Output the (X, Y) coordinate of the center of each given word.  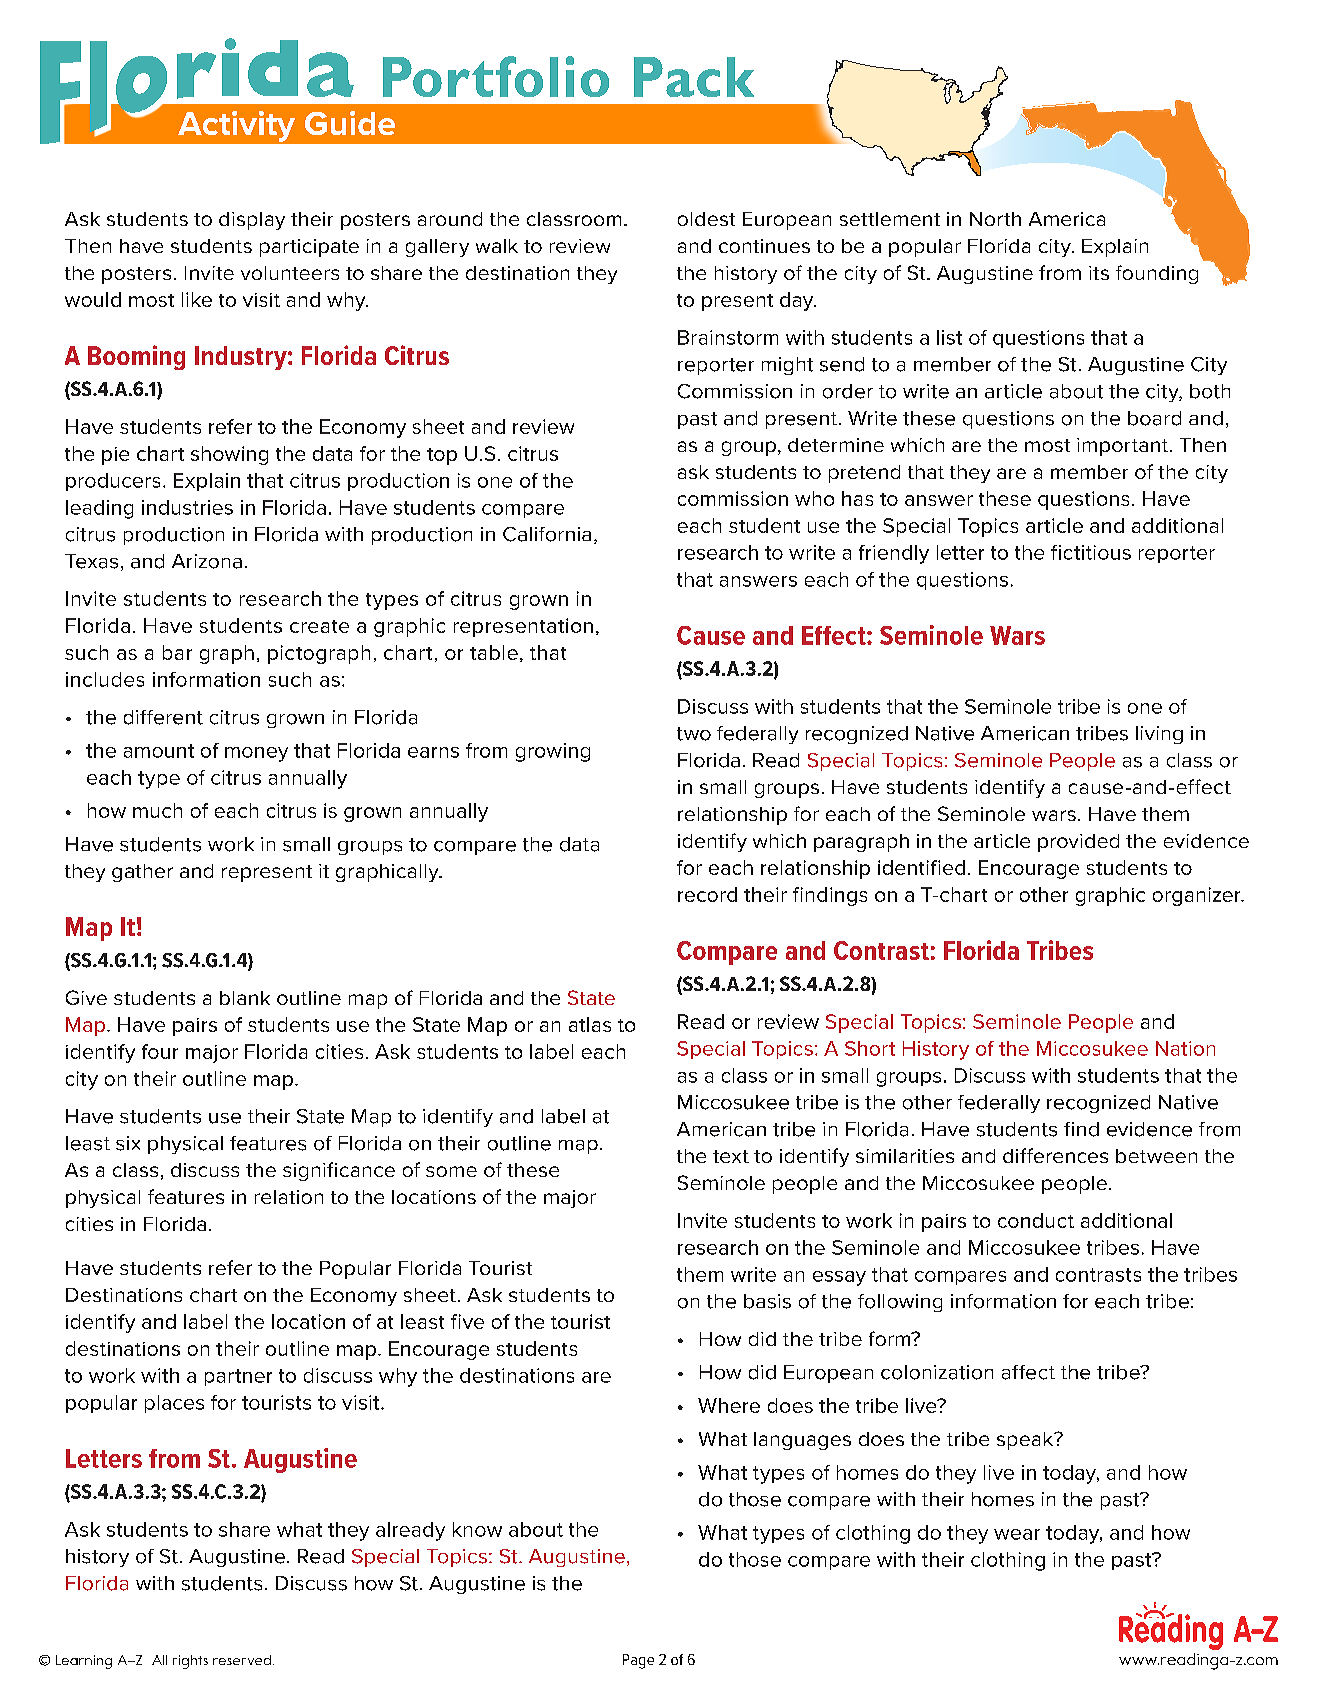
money (256, 754)
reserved (242, 1660)
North (995, 219)
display (252, 221)
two (694, 734)
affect (1028, 1372)
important (1122, 447)
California (547, 534)
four (160, 1051)
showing (229, 455)
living (1159, 735)
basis (767, 1301)
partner (238, 1377)
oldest (706, 219)
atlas (590, 1024)
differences (1055, 1155)
